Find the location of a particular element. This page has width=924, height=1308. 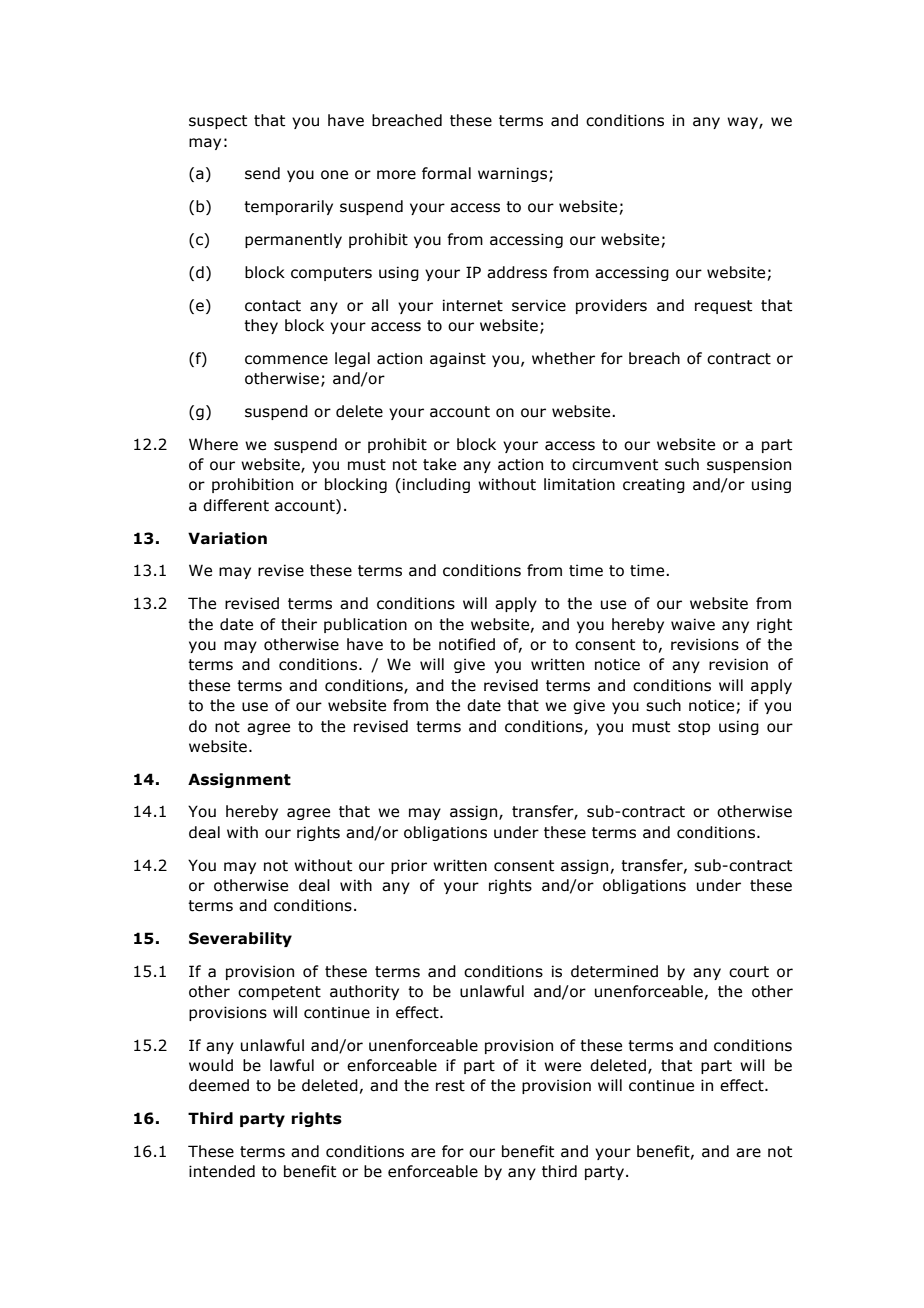

intended is located at coordinates (222, 1171).
